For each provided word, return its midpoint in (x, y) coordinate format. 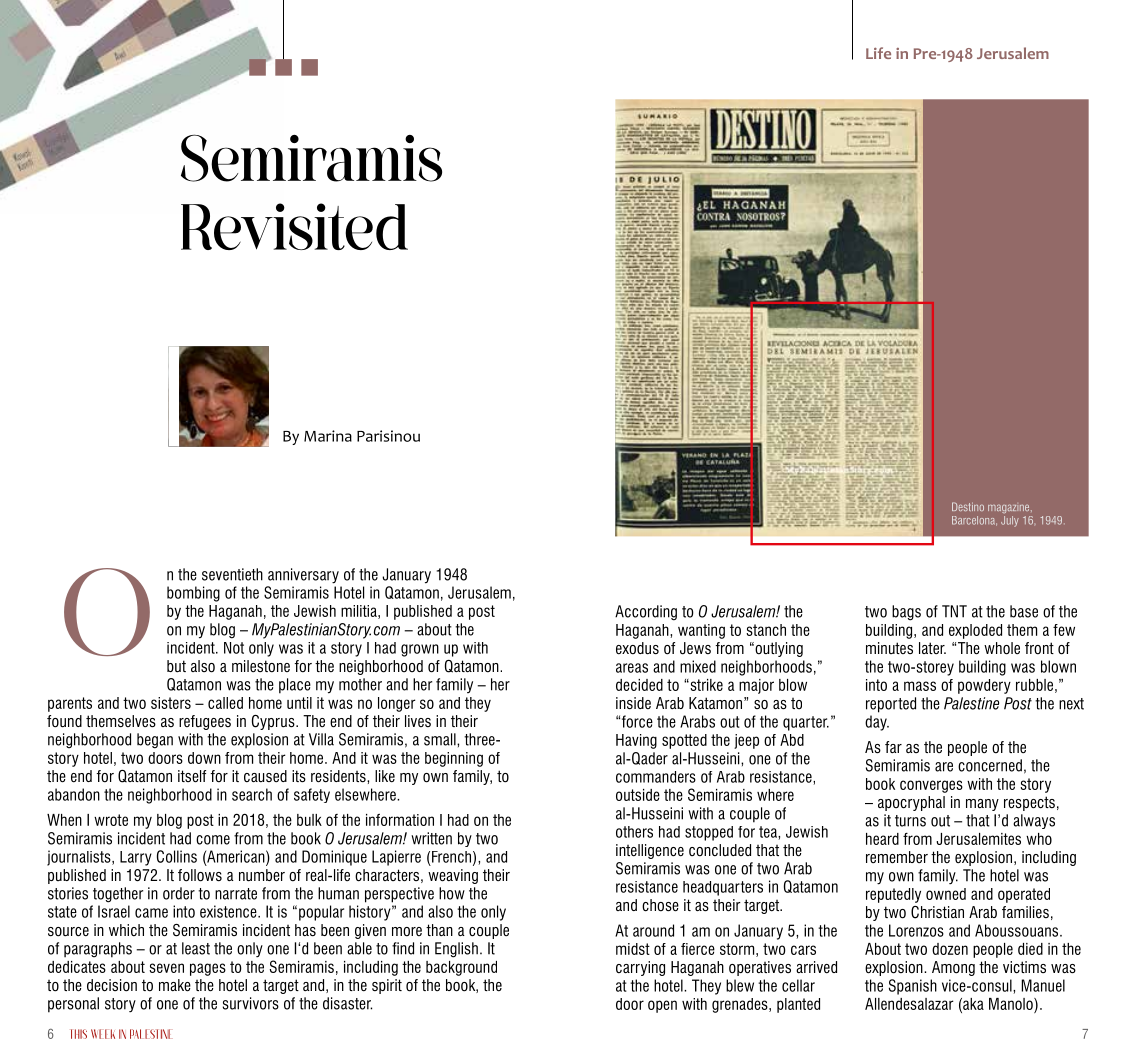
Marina (328, 436)
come (213, 840)
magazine (1010, 508)
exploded (975, 631)
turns (910, 821)
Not (234, 648)
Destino (968, 506)
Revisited (294, 226)
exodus (637, 648)
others (634, 832)
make (175, 985)
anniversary (303, 576)
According (646, 613)
